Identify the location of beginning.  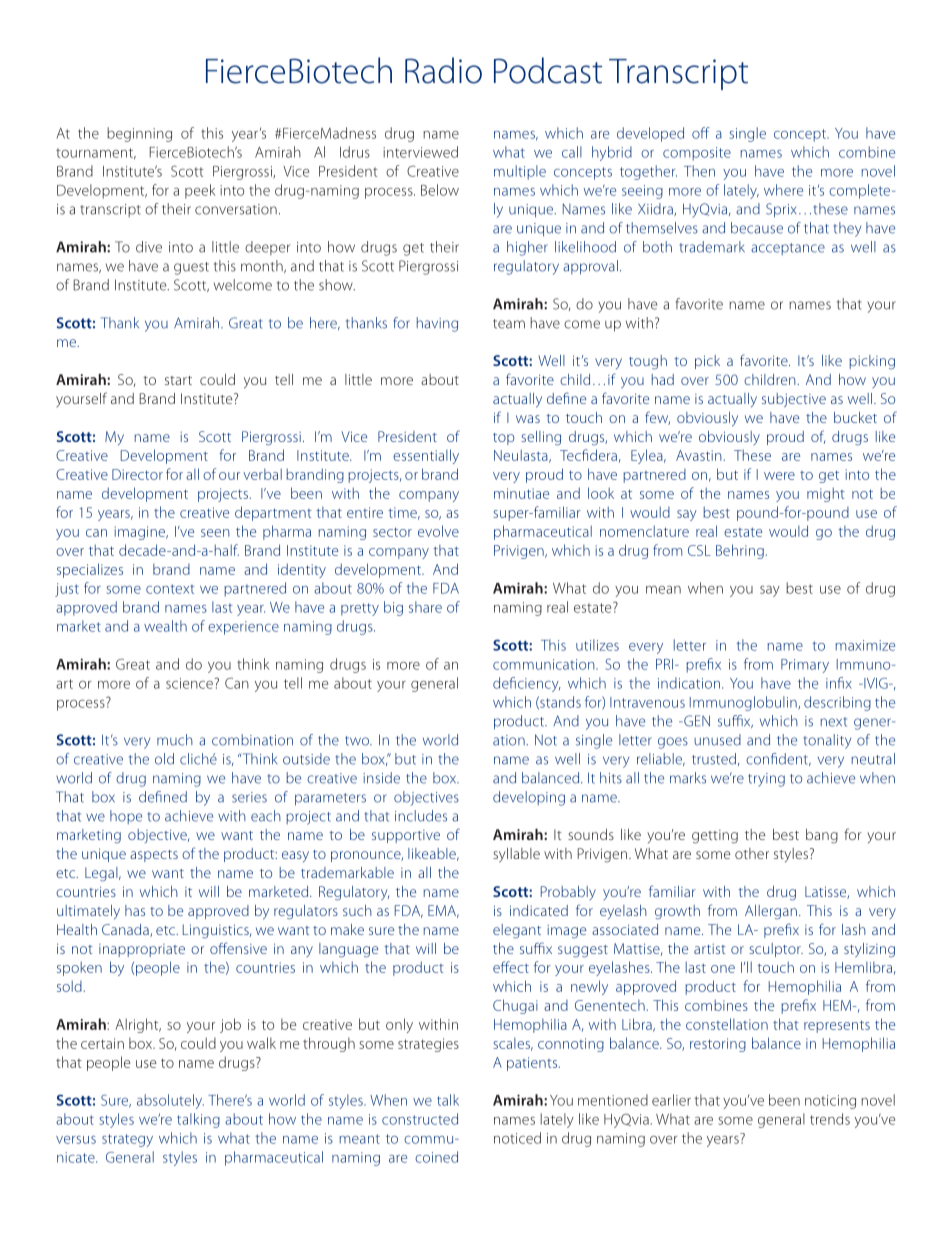
(139, 134).
